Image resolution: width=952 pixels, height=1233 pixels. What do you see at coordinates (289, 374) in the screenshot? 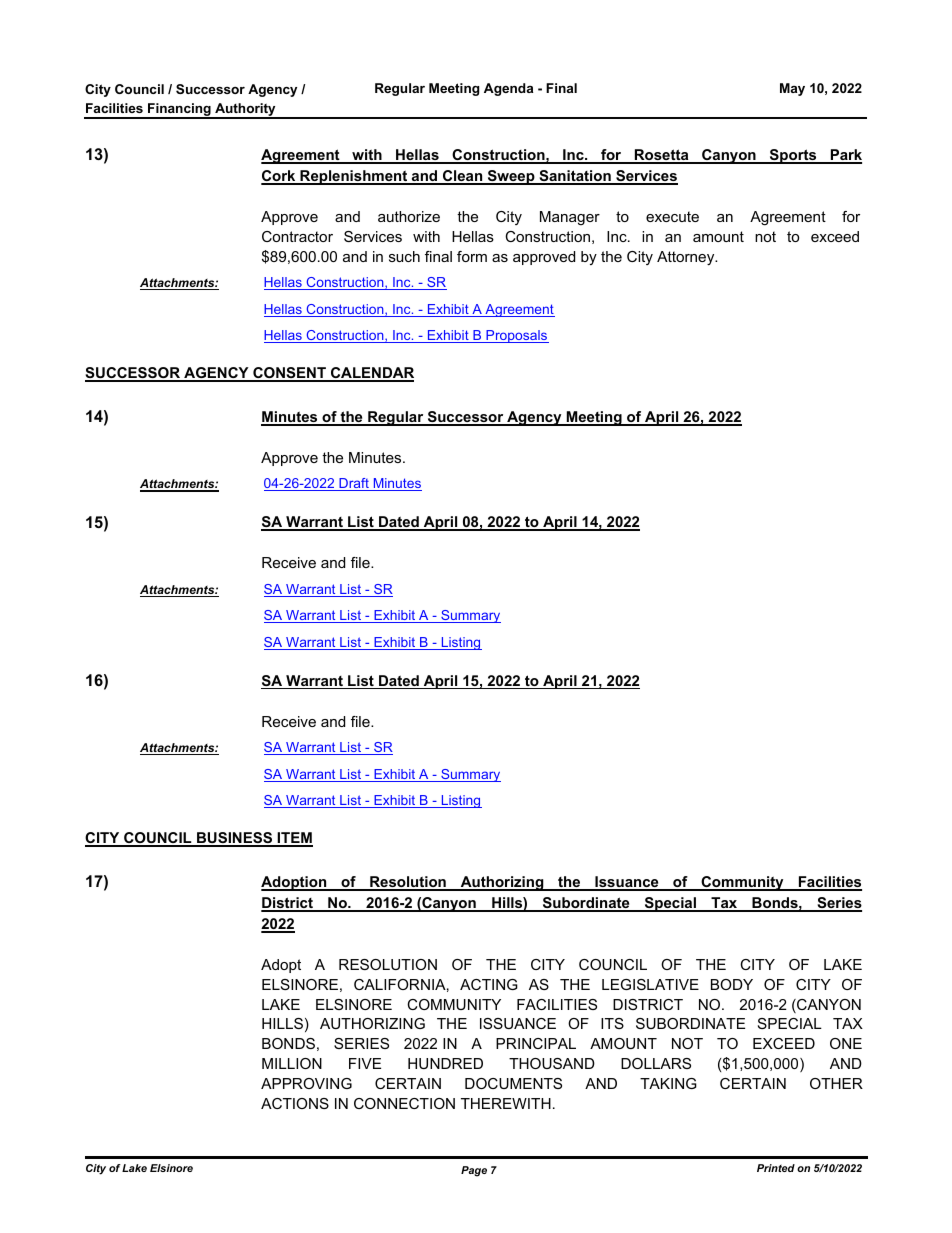
I see `CONSENT` at bounding box center [289, 374].
